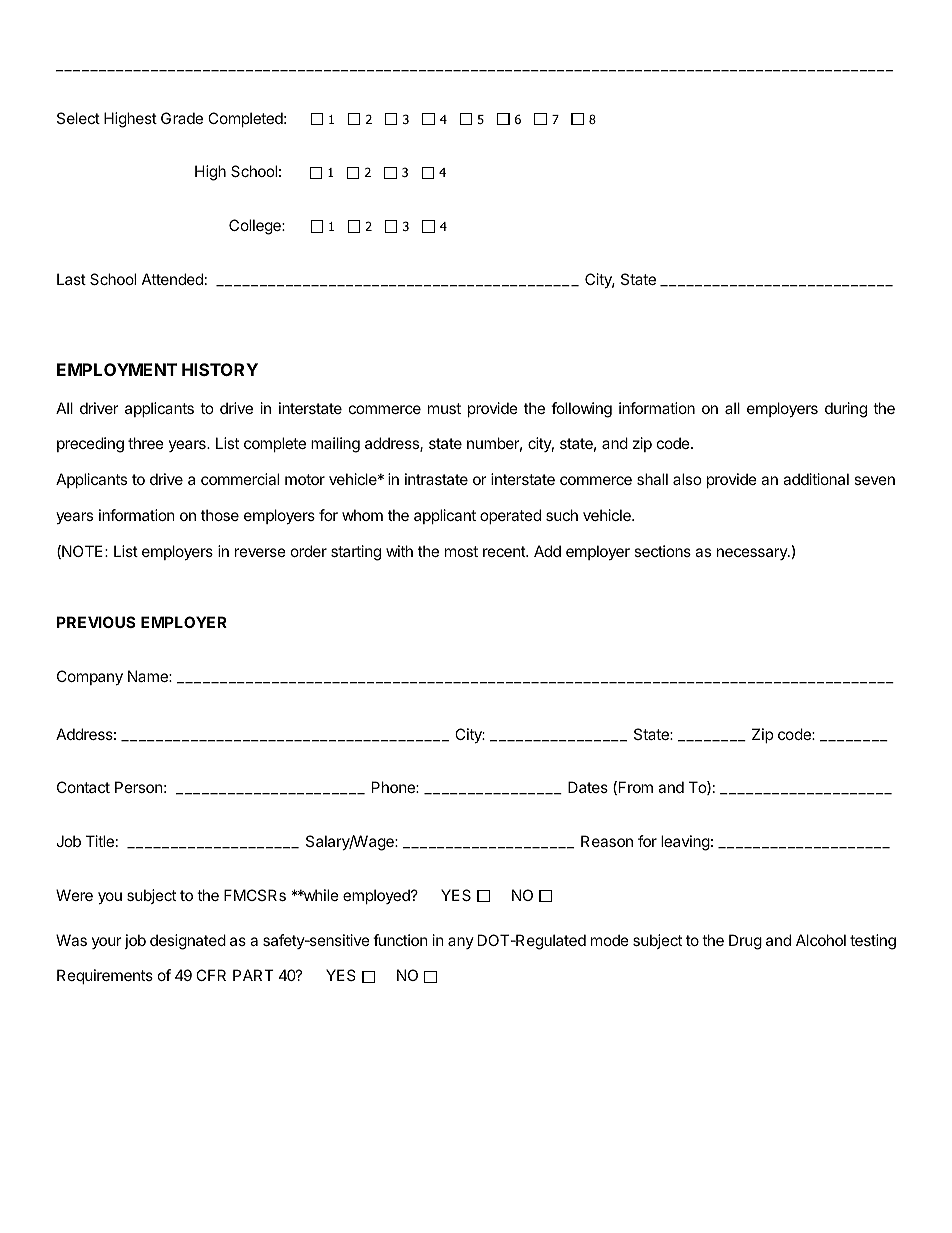 The image size is (952, 1233). I want to click on designated, so click(188, 942).
